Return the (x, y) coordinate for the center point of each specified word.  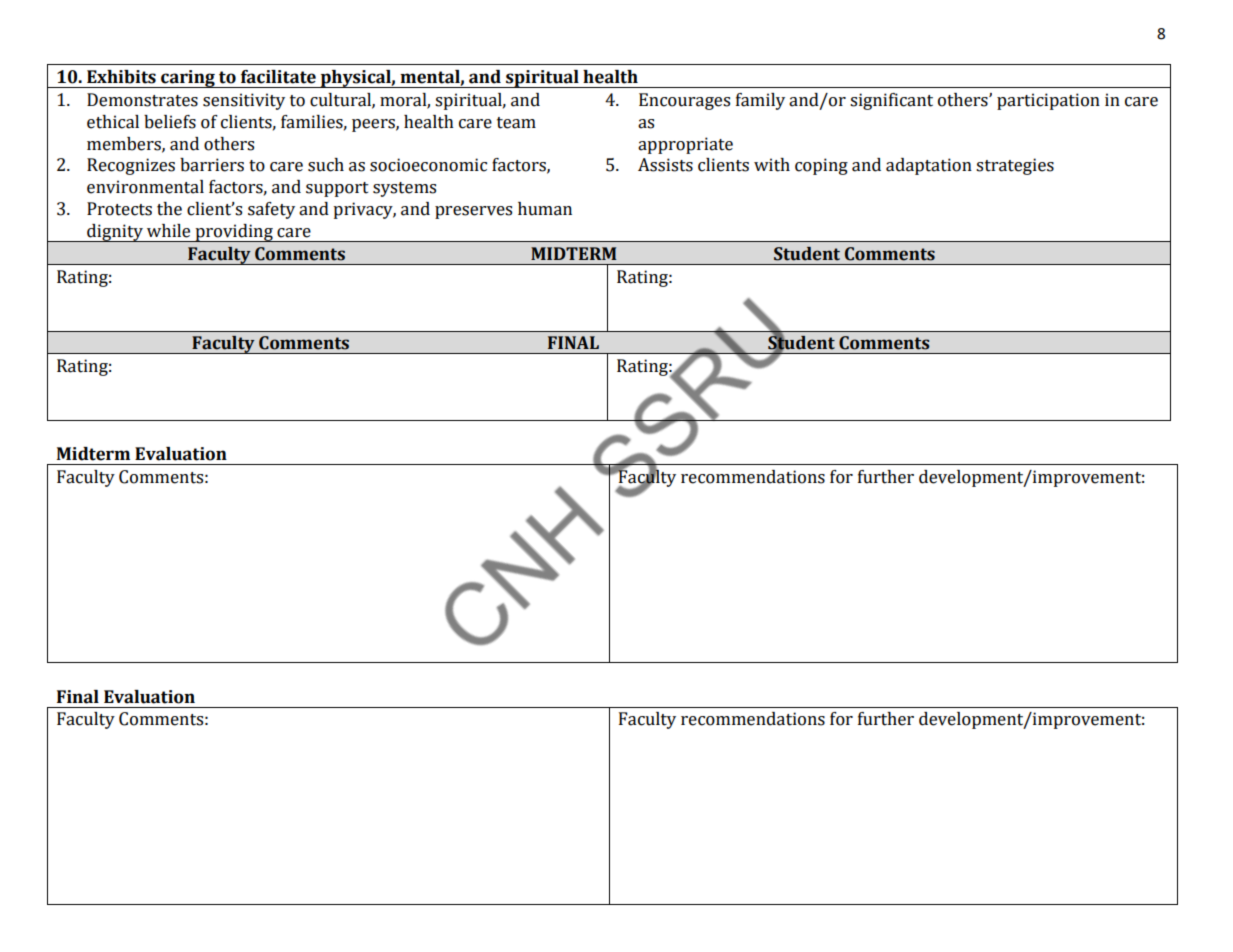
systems (404, 189)
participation (1048, 101)
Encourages (684, 101)
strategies (1015, 166)
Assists (665, 165)
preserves (473, 212)
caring (188, 79)
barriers (212, 165)
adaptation (929, 166)
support (337, 189)
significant (891, 101)
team (516, 123)
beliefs (170, 122)
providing (234, 233)
